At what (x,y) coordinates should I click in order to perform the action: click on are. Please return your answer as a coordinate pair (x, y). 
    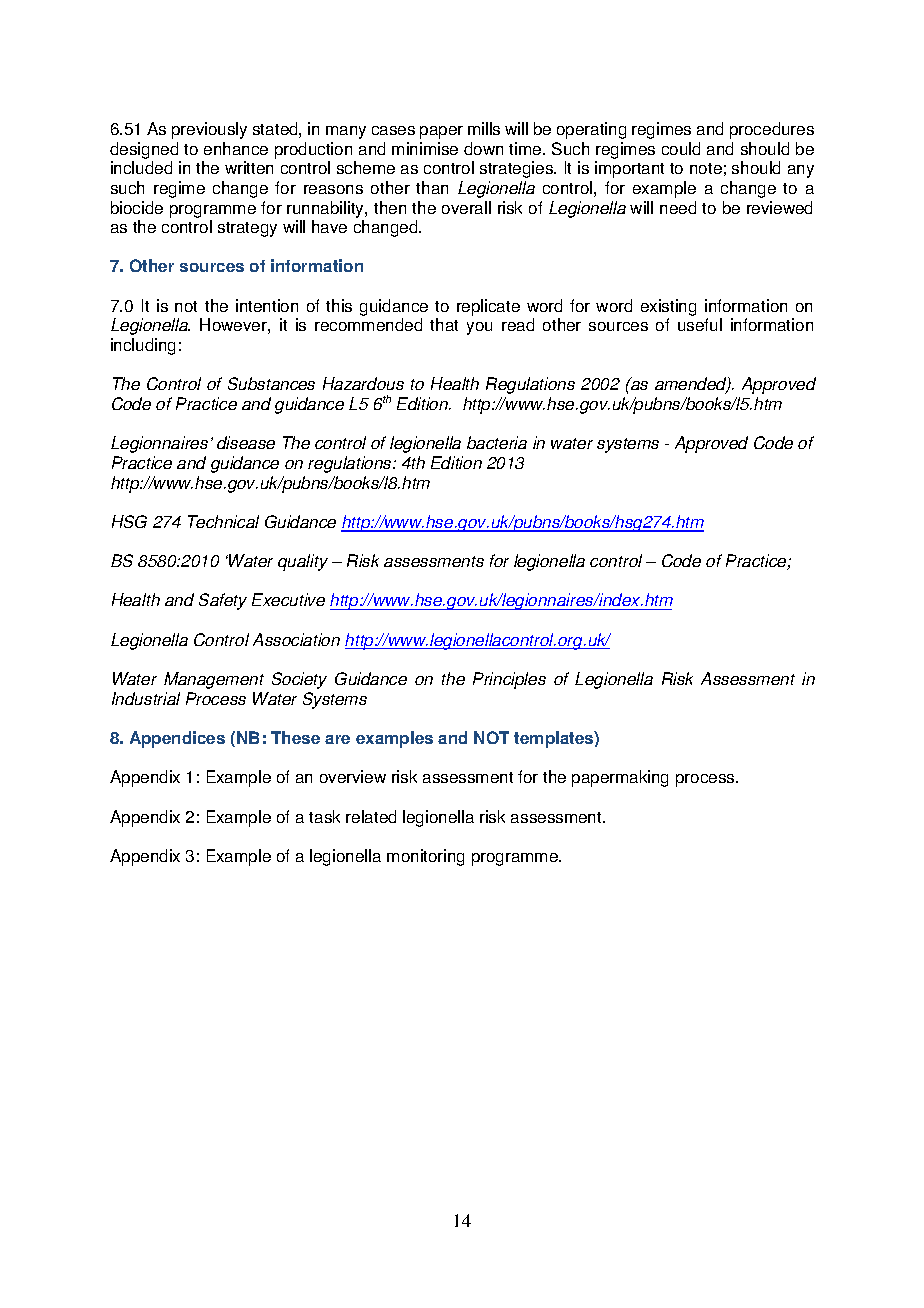
    Looking at the image, I should click on (337, 739).
